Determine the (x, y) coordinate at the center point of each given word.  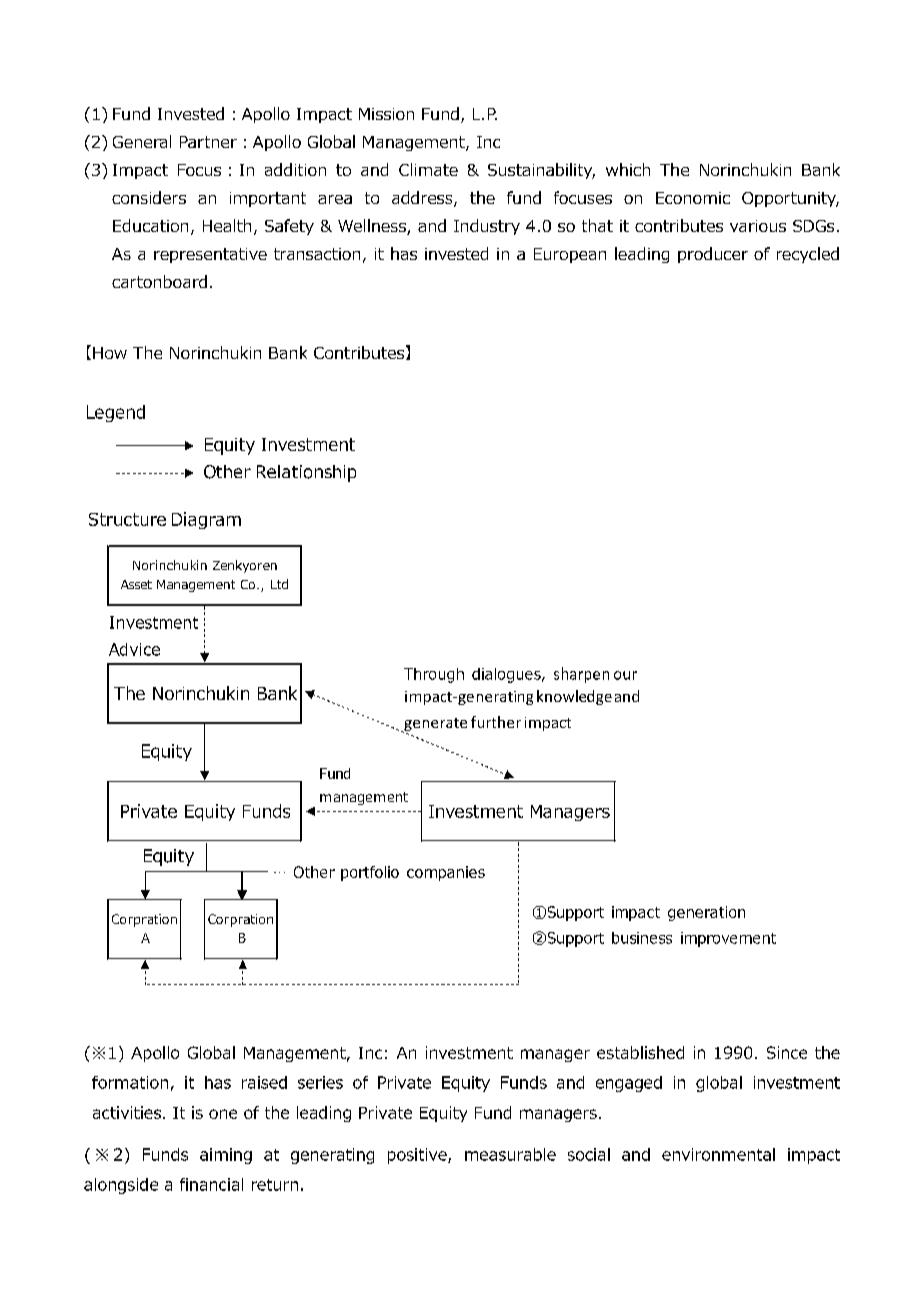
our (625, 675)
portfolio (370, 873)
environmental (718, 1154)
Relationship (306, 473)
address (423, 199)
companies (446, 873)
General (142, 141)
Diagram (206, 520)
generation (706, 913)
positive (418, 1156)
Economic (693, 198)
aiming (226, 1156)
